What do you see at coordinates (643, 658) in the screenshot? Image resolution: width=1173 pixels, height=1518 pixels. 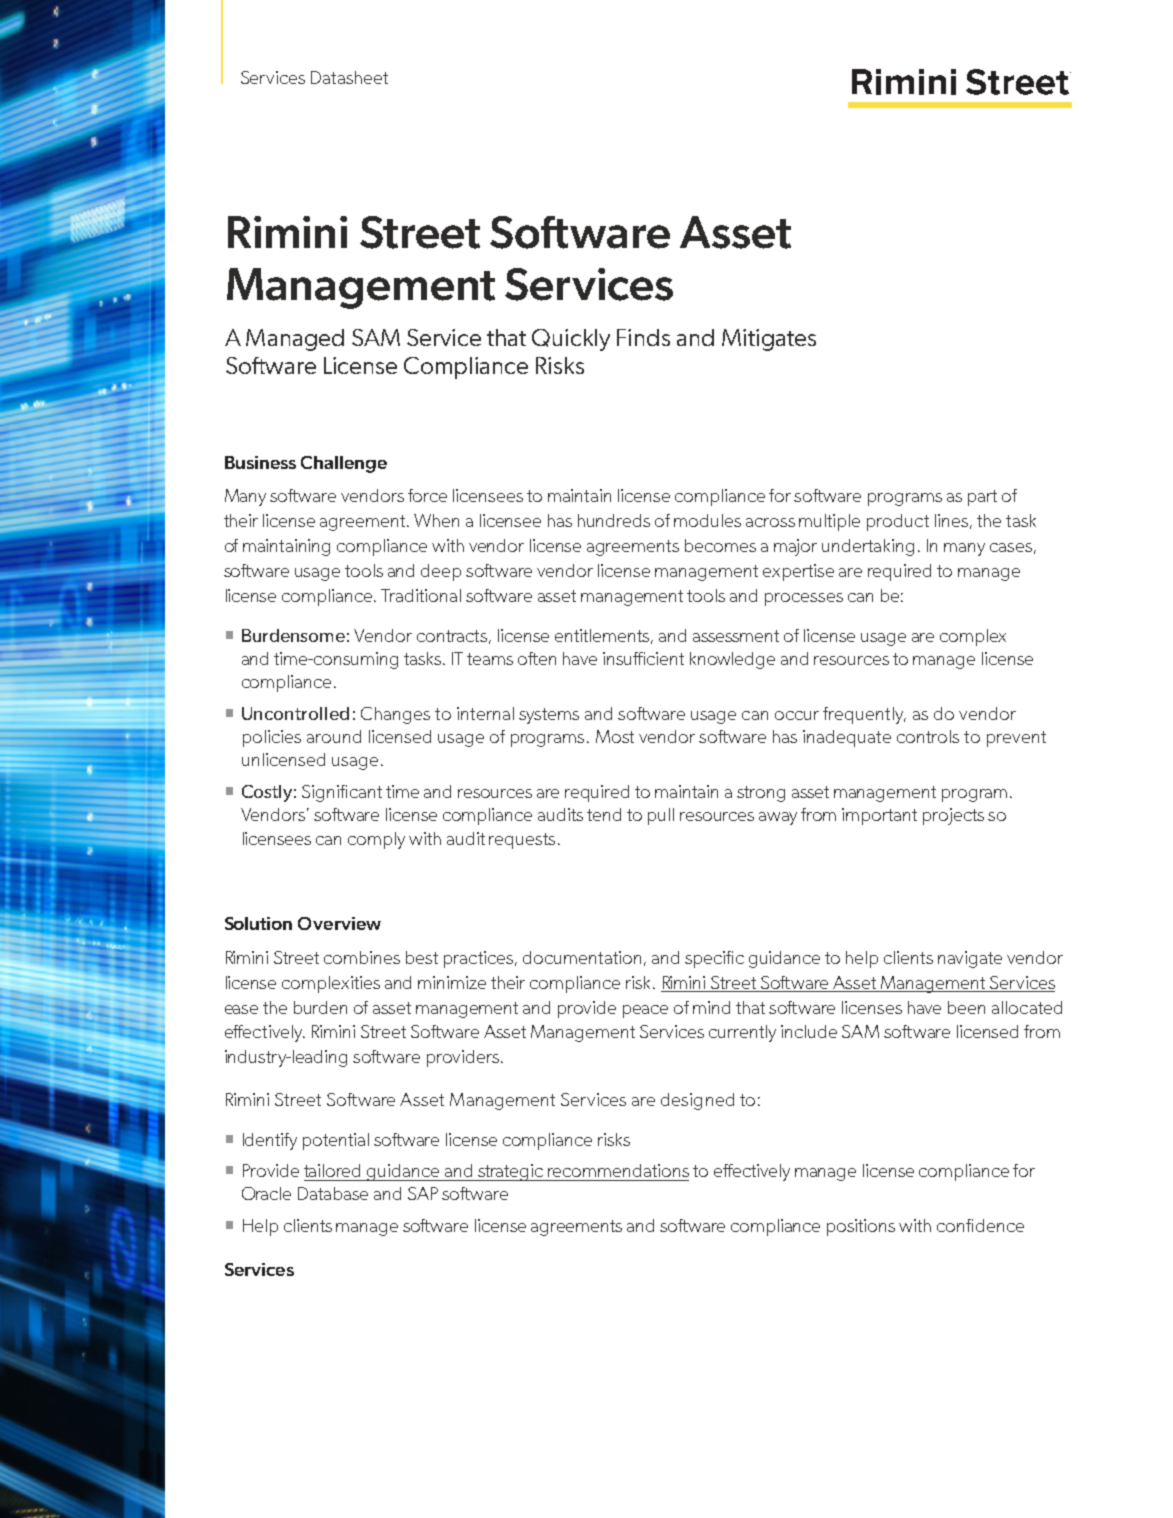 I see `insufficient` at bounding box center [643, 658].
